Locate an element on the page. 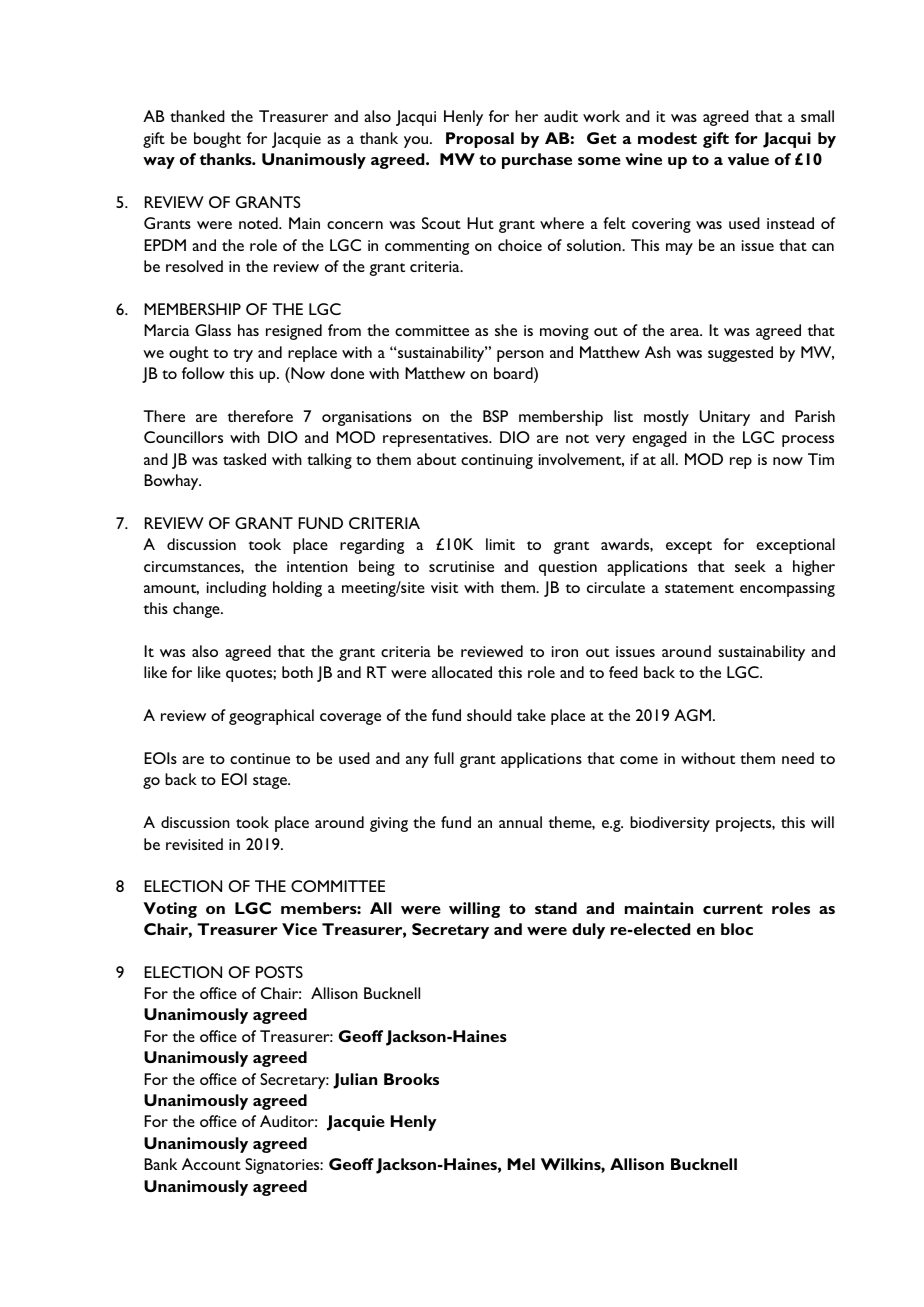  value is located at coordinates (748, 159).
